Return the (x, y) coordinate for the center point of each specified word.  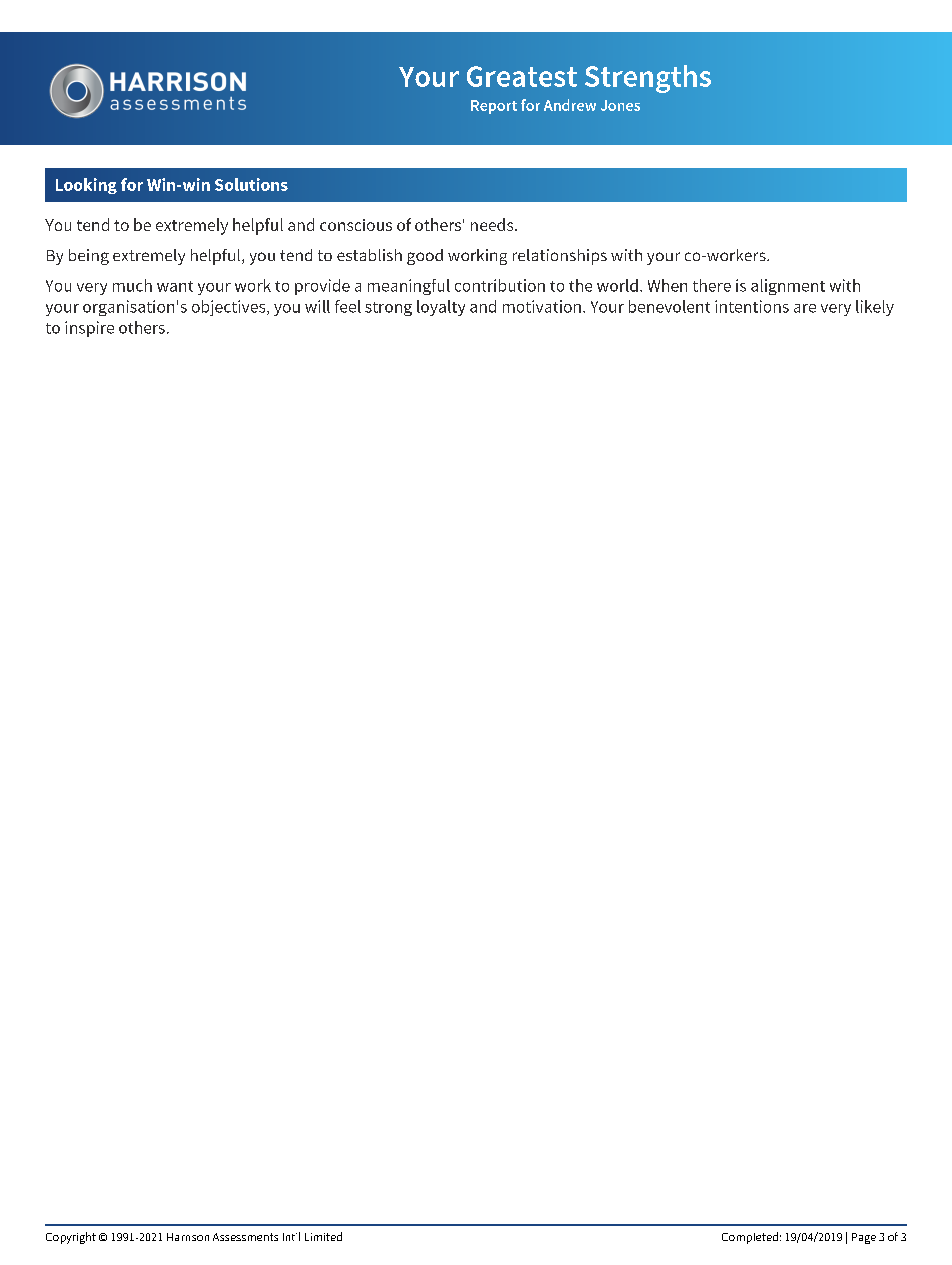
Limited (323, 1236)
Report (494, 107)
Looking (86, 186)
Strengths (648, 79)
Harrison (188, 1237)
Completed (750, 1238)
